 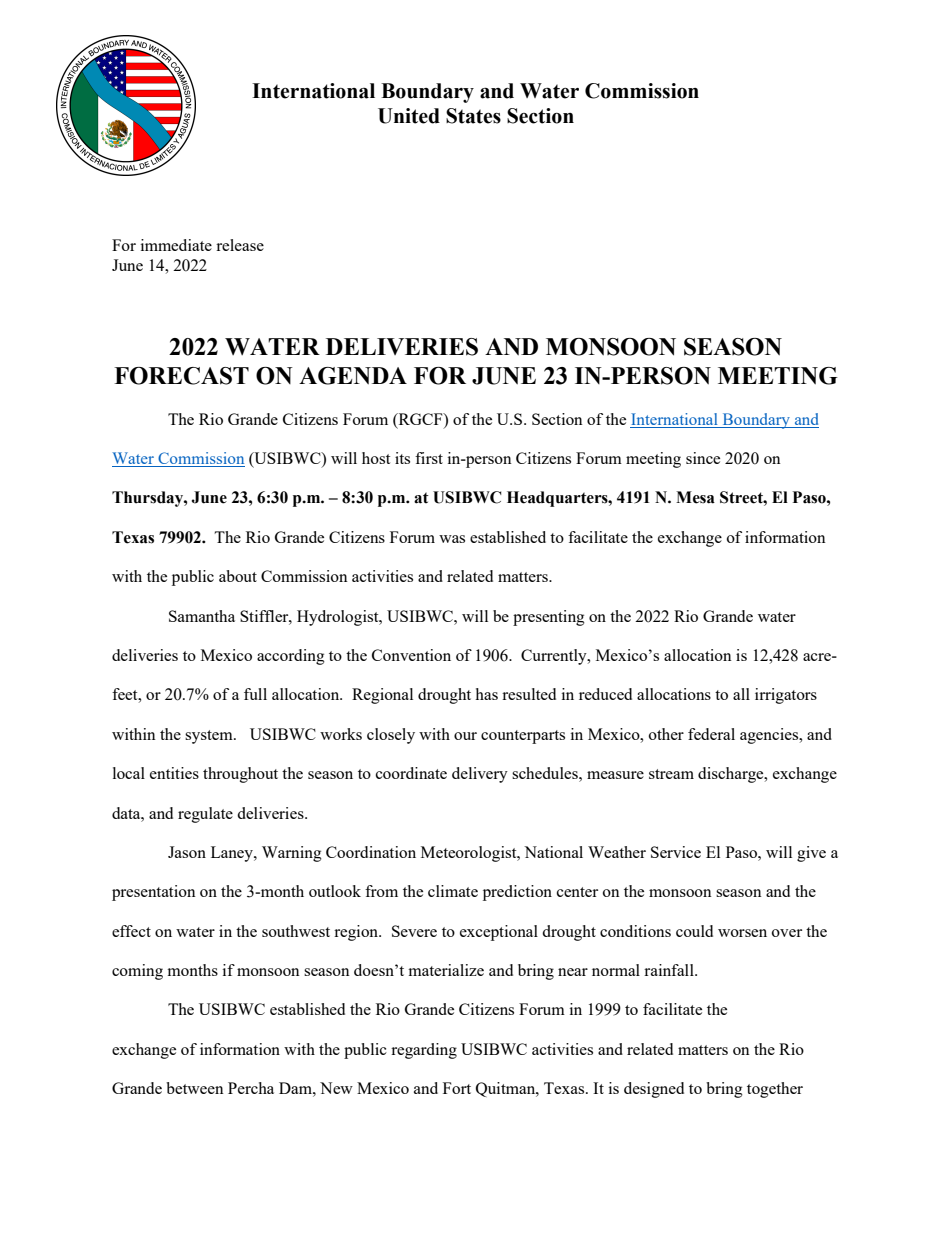 I want to click on FORECAST, so click(x=181, y=376).
